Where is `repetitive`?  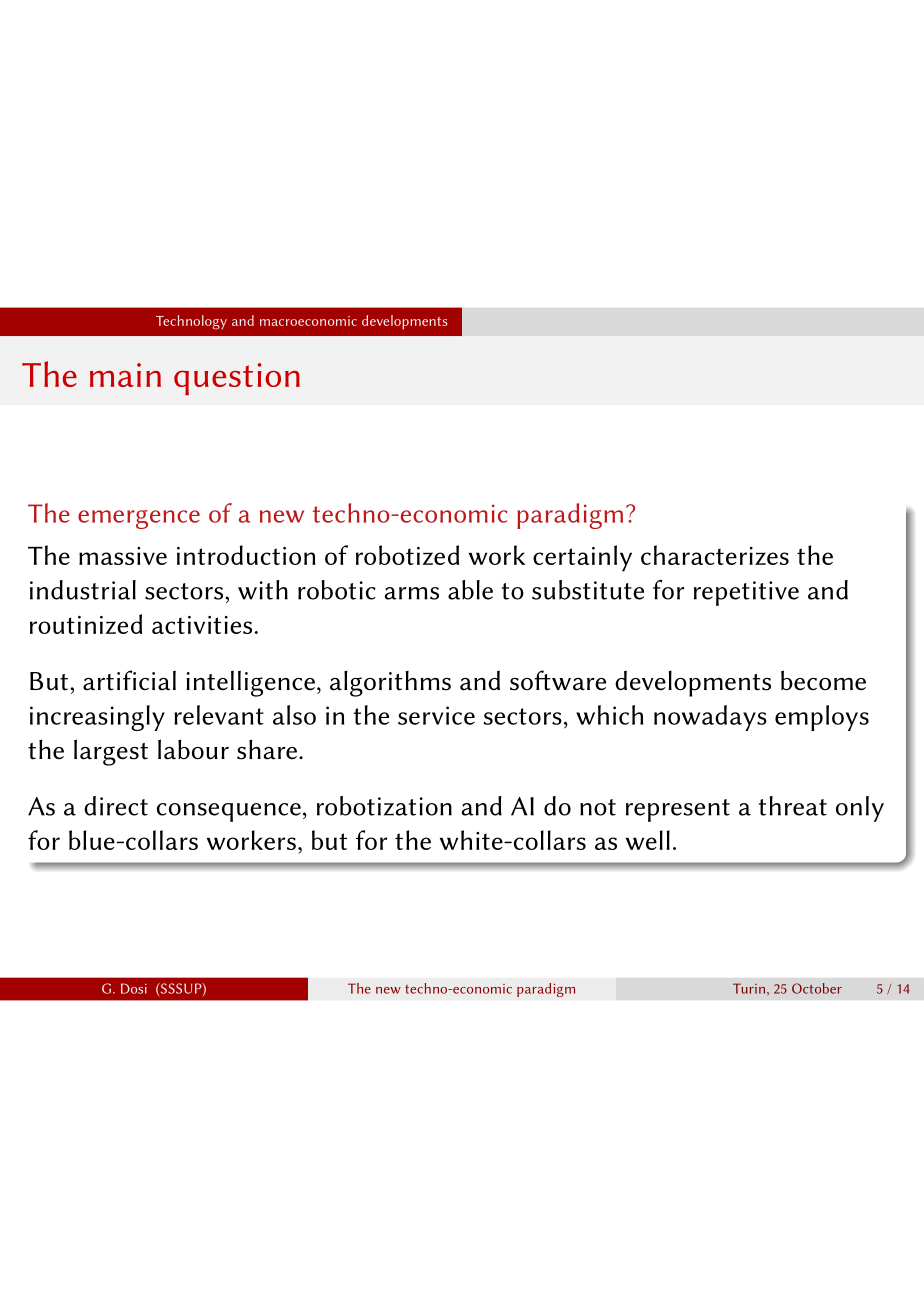 repetitive is located at coordinates (746, 593).
